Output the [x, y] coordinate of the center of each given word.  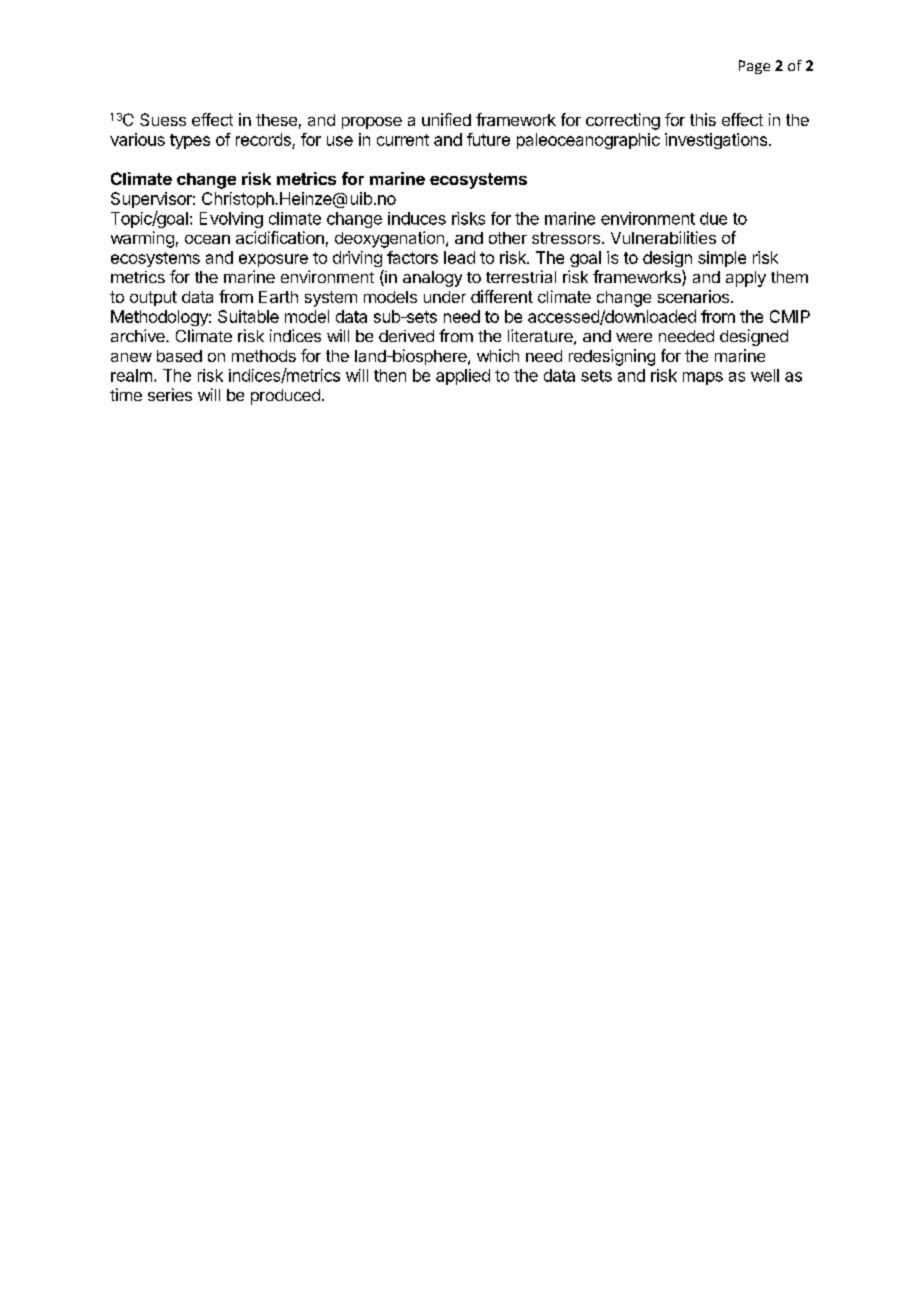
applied [463, 377]
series [170, 394]
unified [446, 119]
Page [754, 67]
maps [703, 378]
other [508, 238]
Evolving [231, 220]
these [276, 120]
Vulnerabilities [663, 237]
